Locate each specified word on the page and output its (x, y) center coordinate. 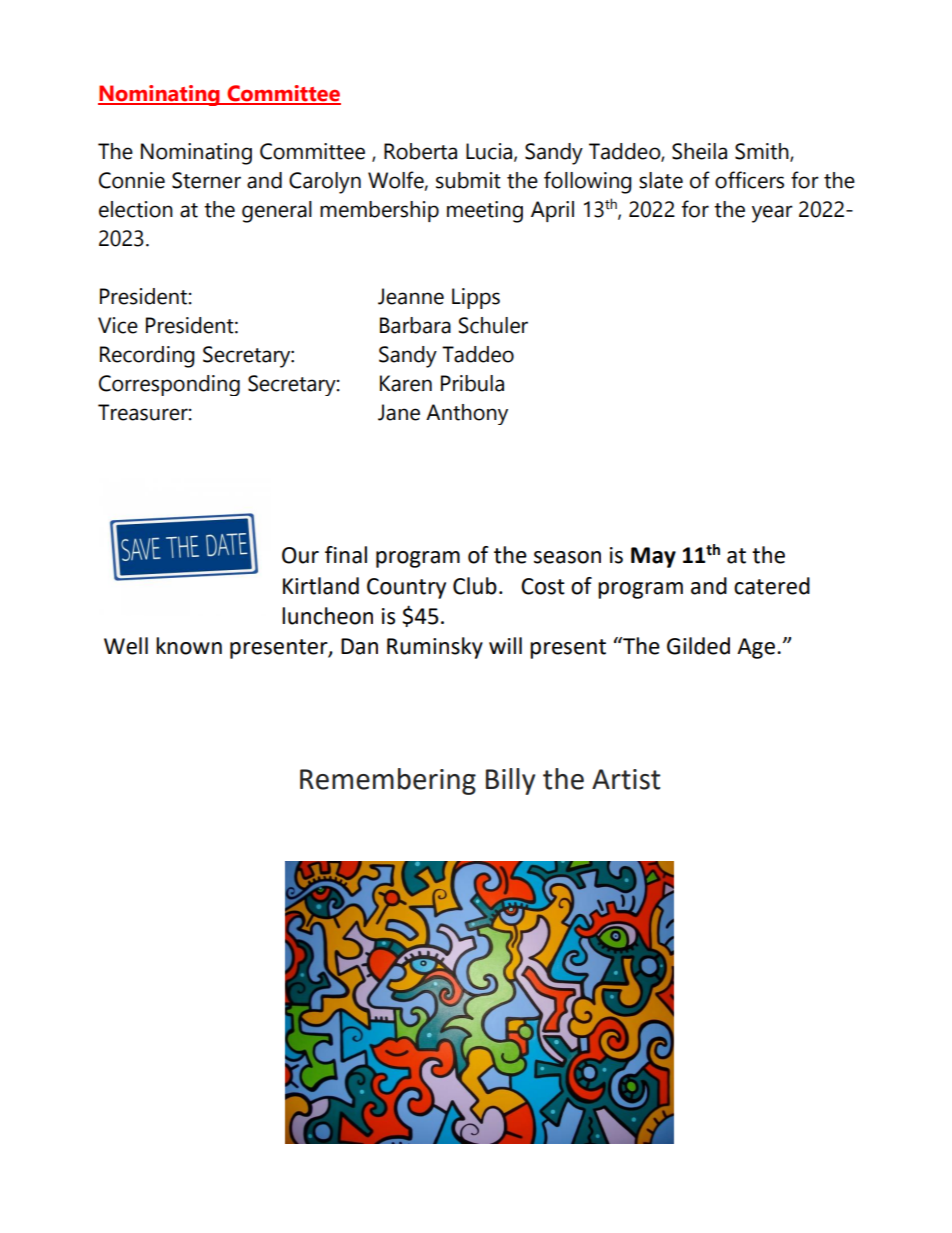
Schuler (493, 325)
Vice (118, 325)
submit (468, 180)
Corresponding (169, 385)
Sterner (206, 180)
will (505, 645)
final (346, 555)
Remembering (388, 781)
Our (300, 555)
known (189, 646)
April (552, 211)
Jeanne (411, 296)
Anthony (467, 414)
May (653, 557)
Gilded (698, 646)
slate (661, 180)
